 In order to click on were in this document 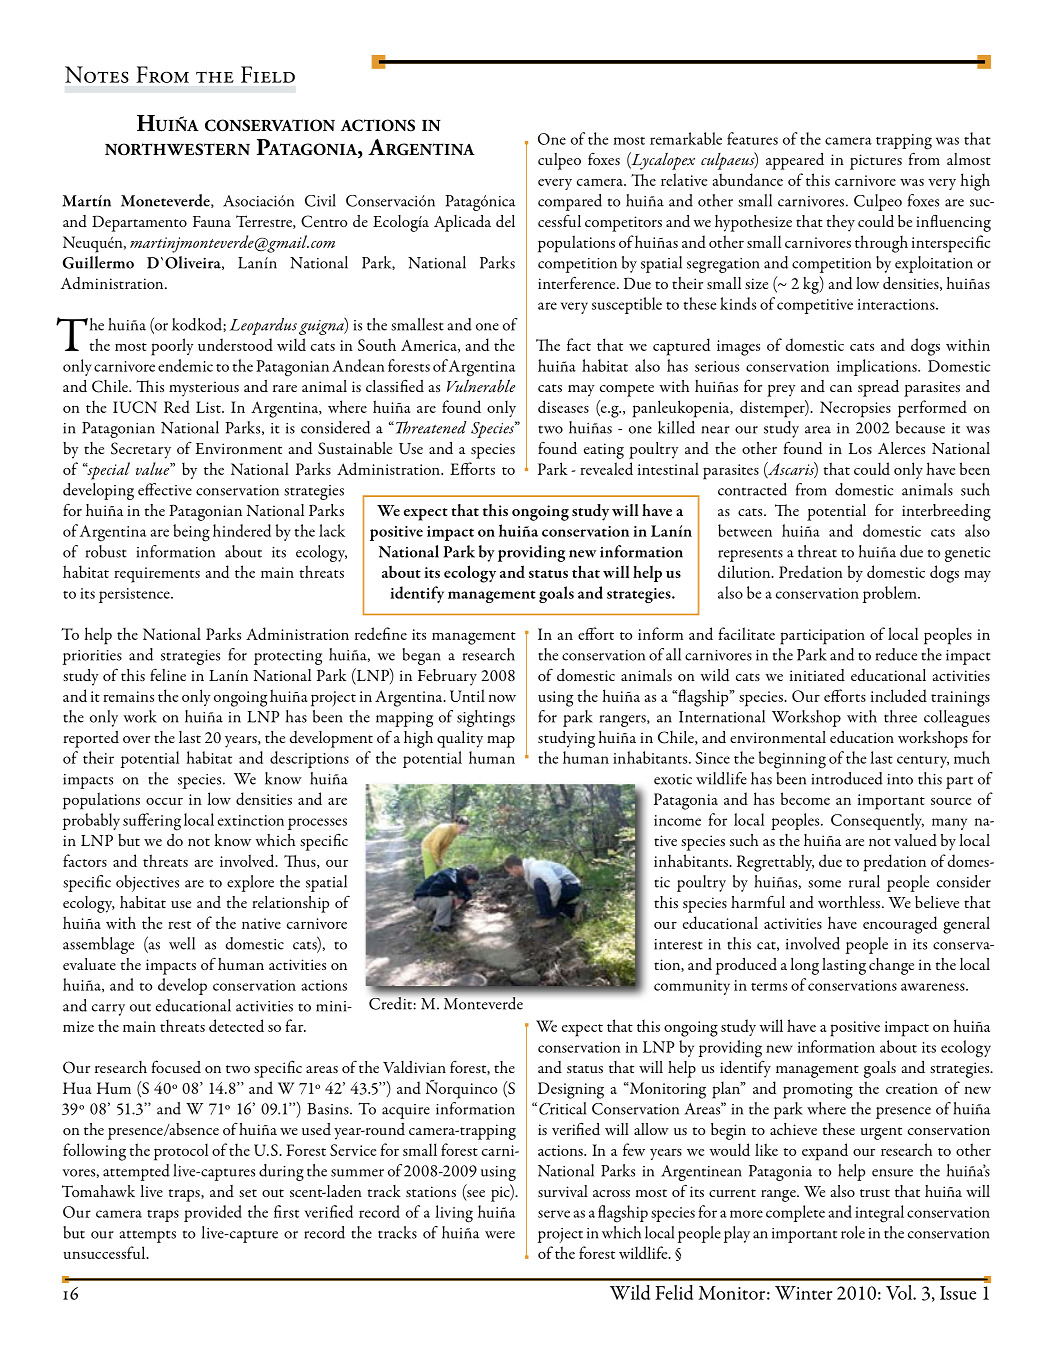, I will do `click(500, 1235)`.
